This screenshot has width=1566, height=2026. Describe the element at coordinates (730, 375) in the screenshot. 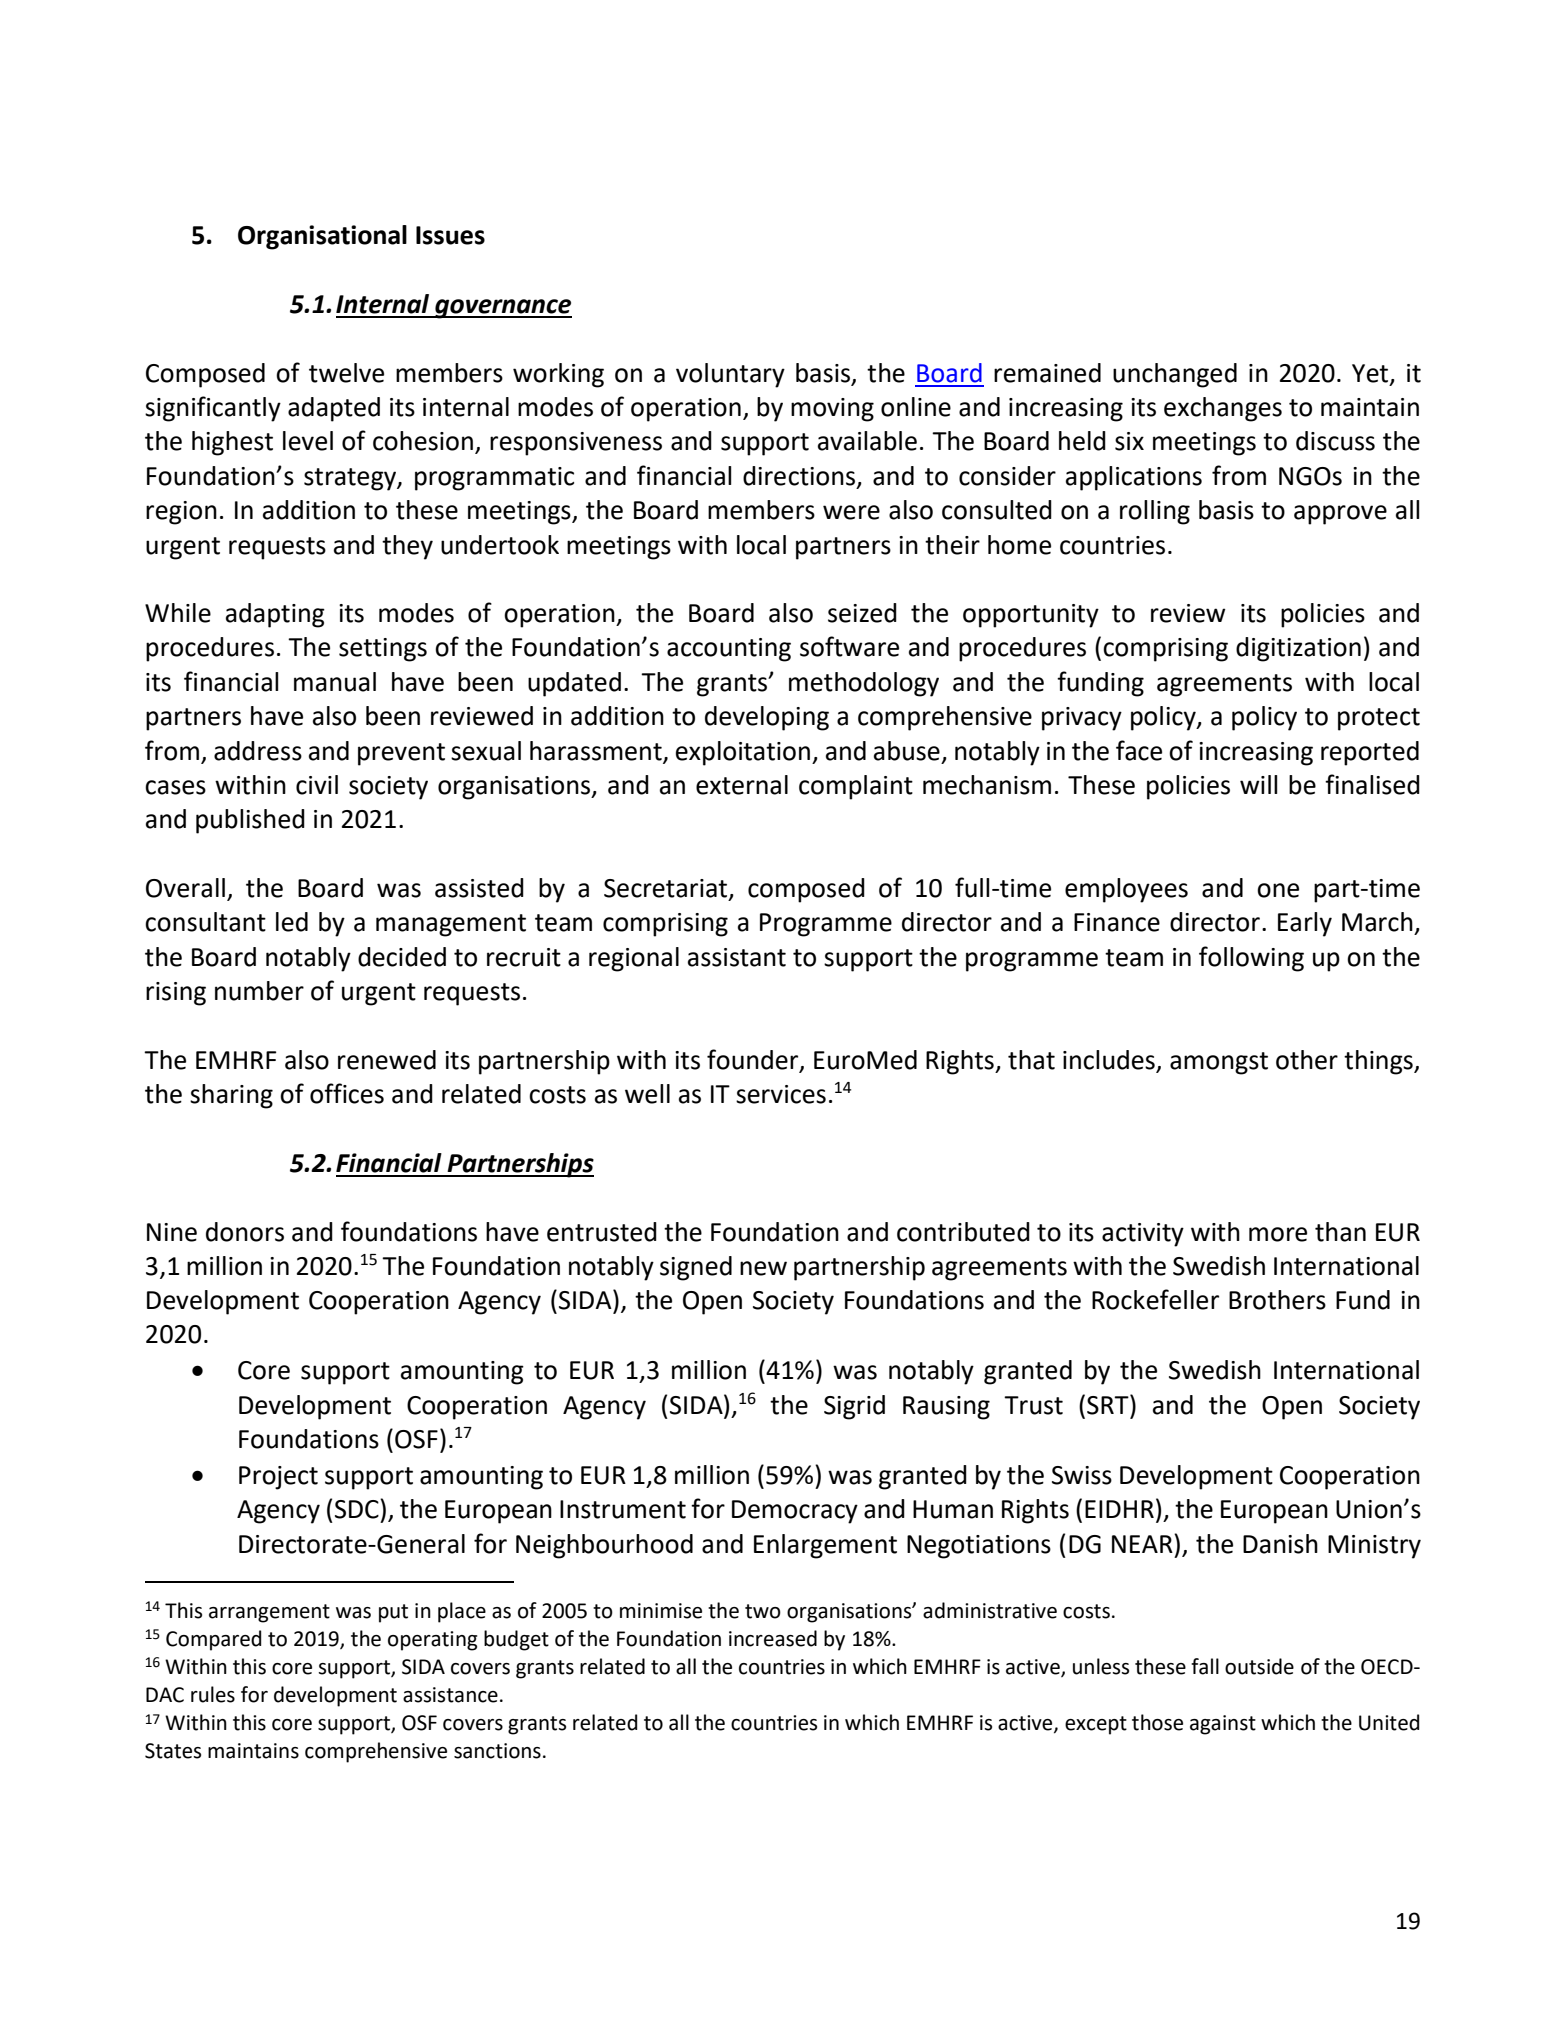

I see `voluntary` at that location.
